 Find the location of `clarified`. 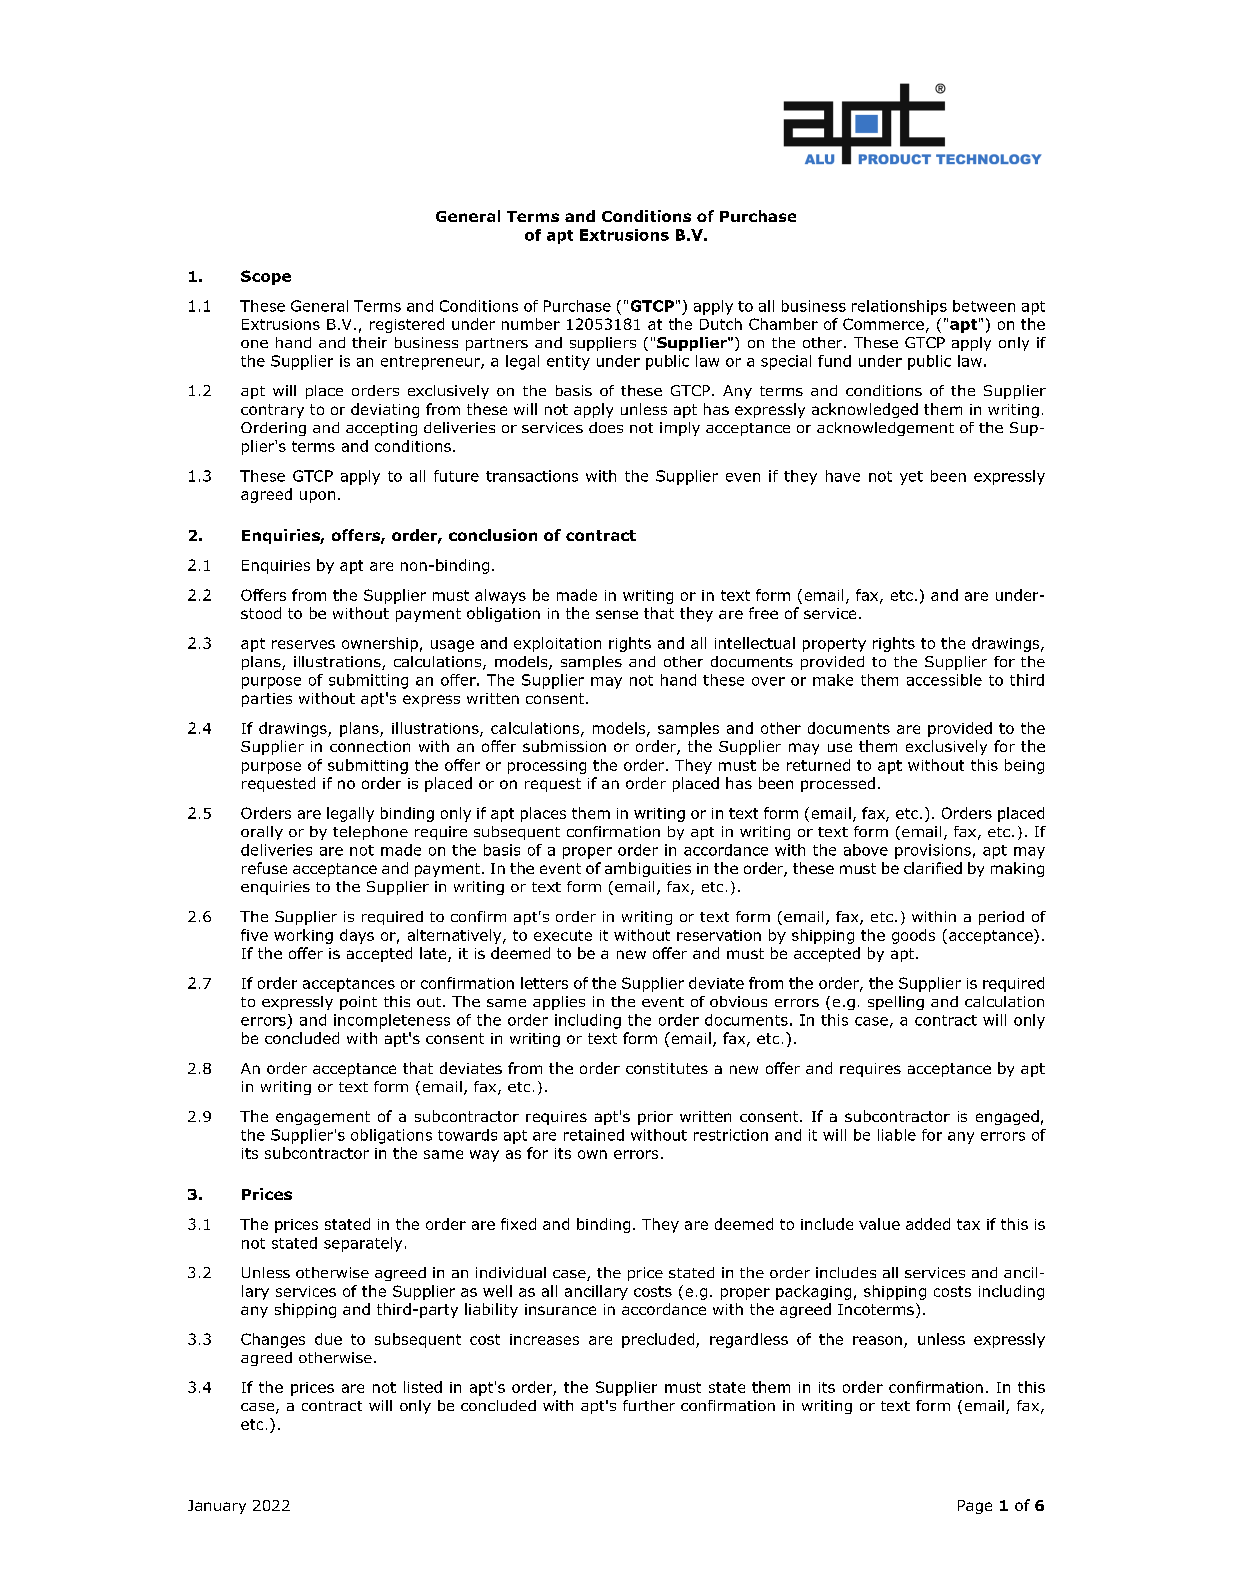

clarified is located at coordinates (933, 868).
